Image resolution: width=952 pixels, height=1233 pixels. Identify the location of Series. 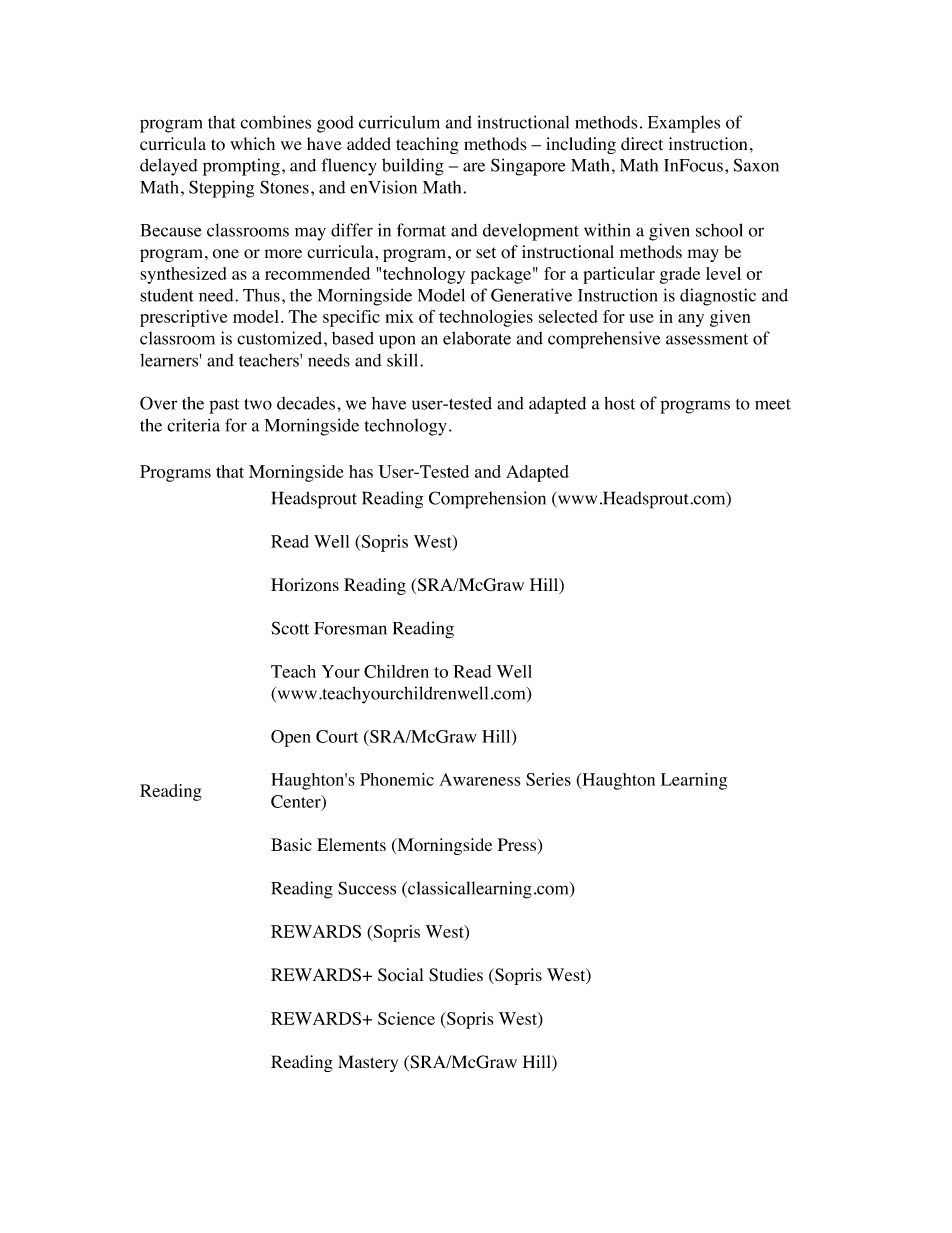
(548, 779).
